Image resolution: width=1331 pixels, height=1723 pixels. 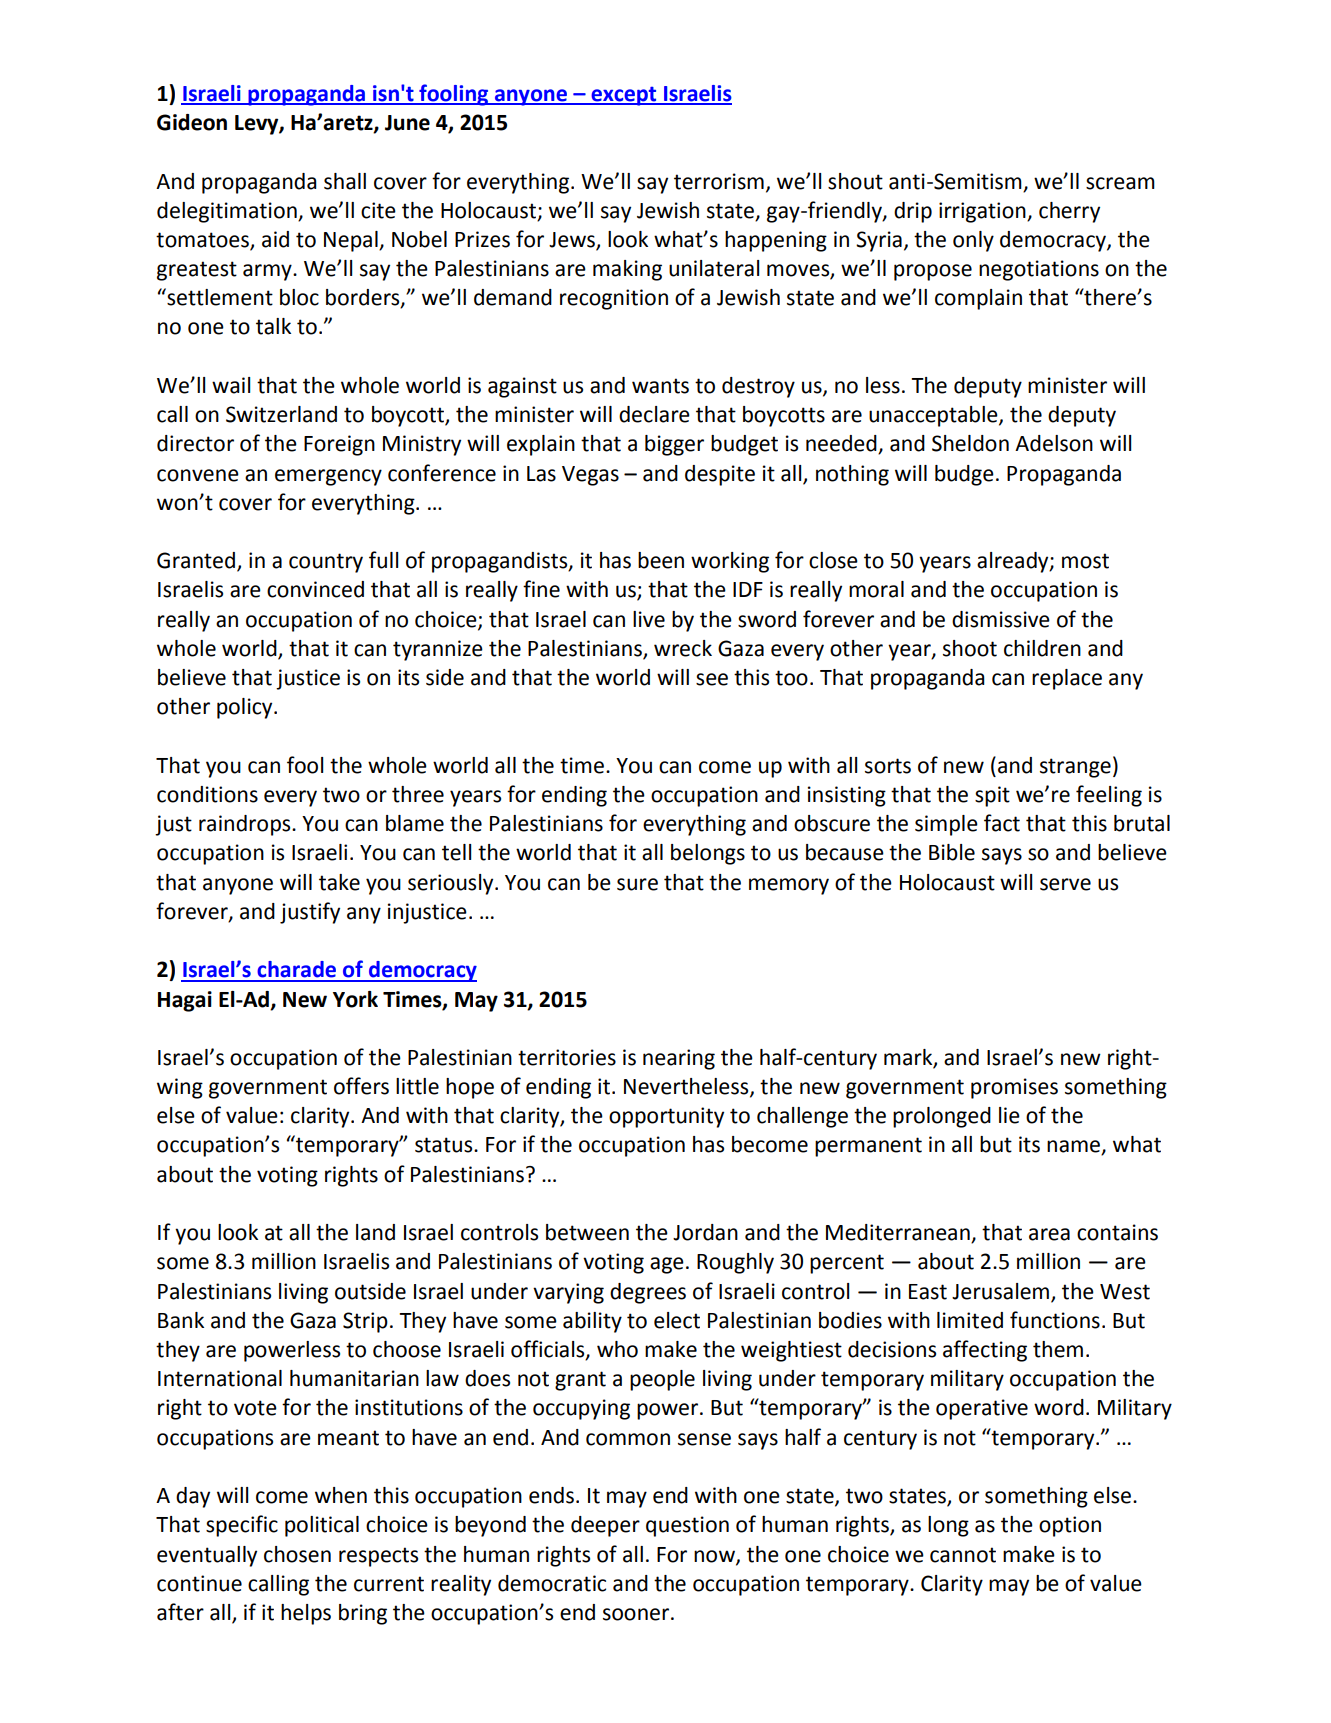 I want to click on nearing, so click(x=679, y=1059).
